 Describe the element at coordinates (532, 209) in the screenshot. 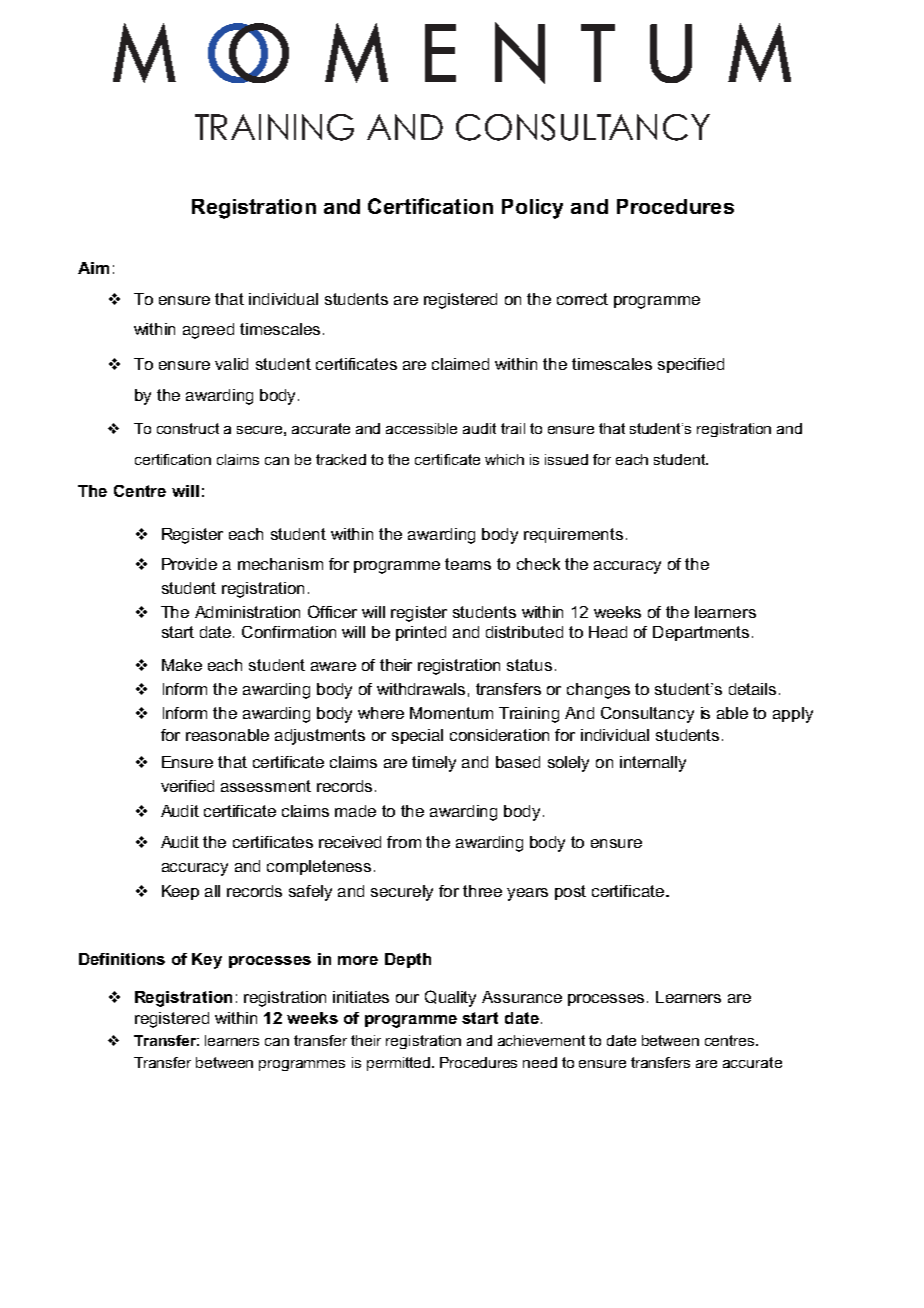

I see `Policy` at that location.
